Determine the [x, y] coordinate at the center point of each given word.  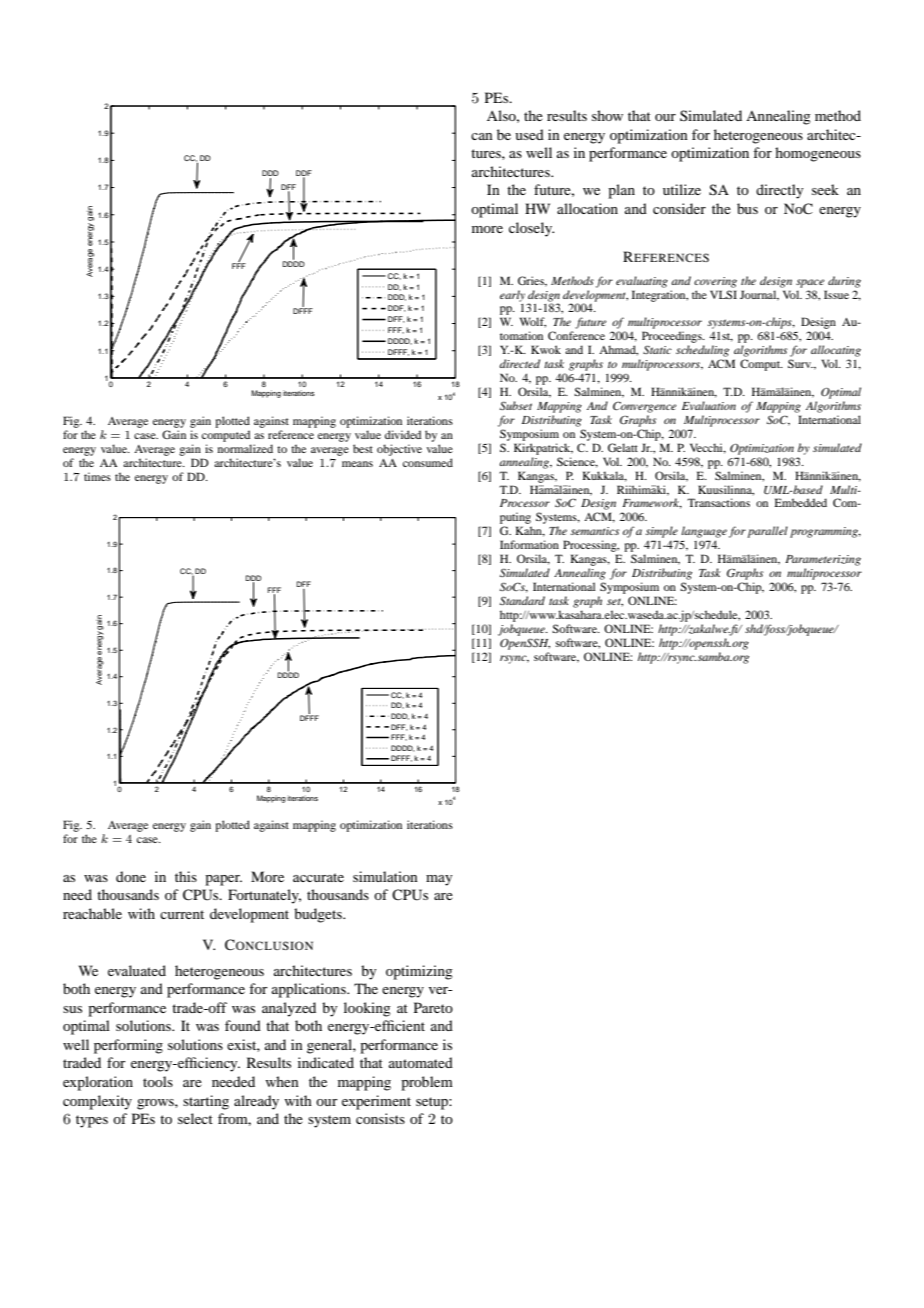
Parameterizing [823, 560]
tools [158, 1081]
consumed [428, 462]
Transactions [718, 502]
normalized [245, 448]
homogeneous [818, 154]
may [439, 880]
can [482, 136]
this [186, 876]
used [529, 134]
